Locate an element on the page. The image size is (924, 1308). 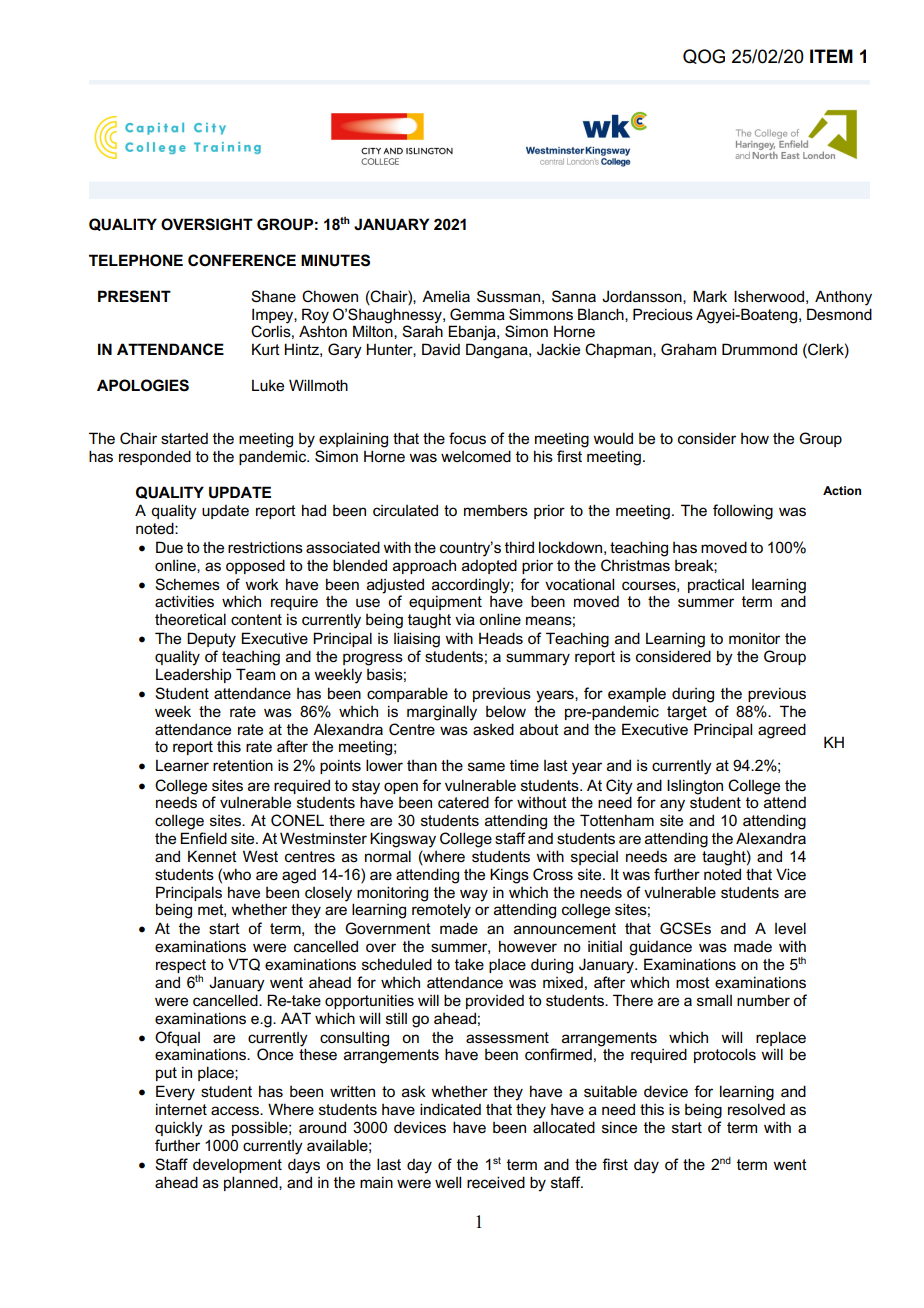
ITEM is located at coordinates (831, 56).
